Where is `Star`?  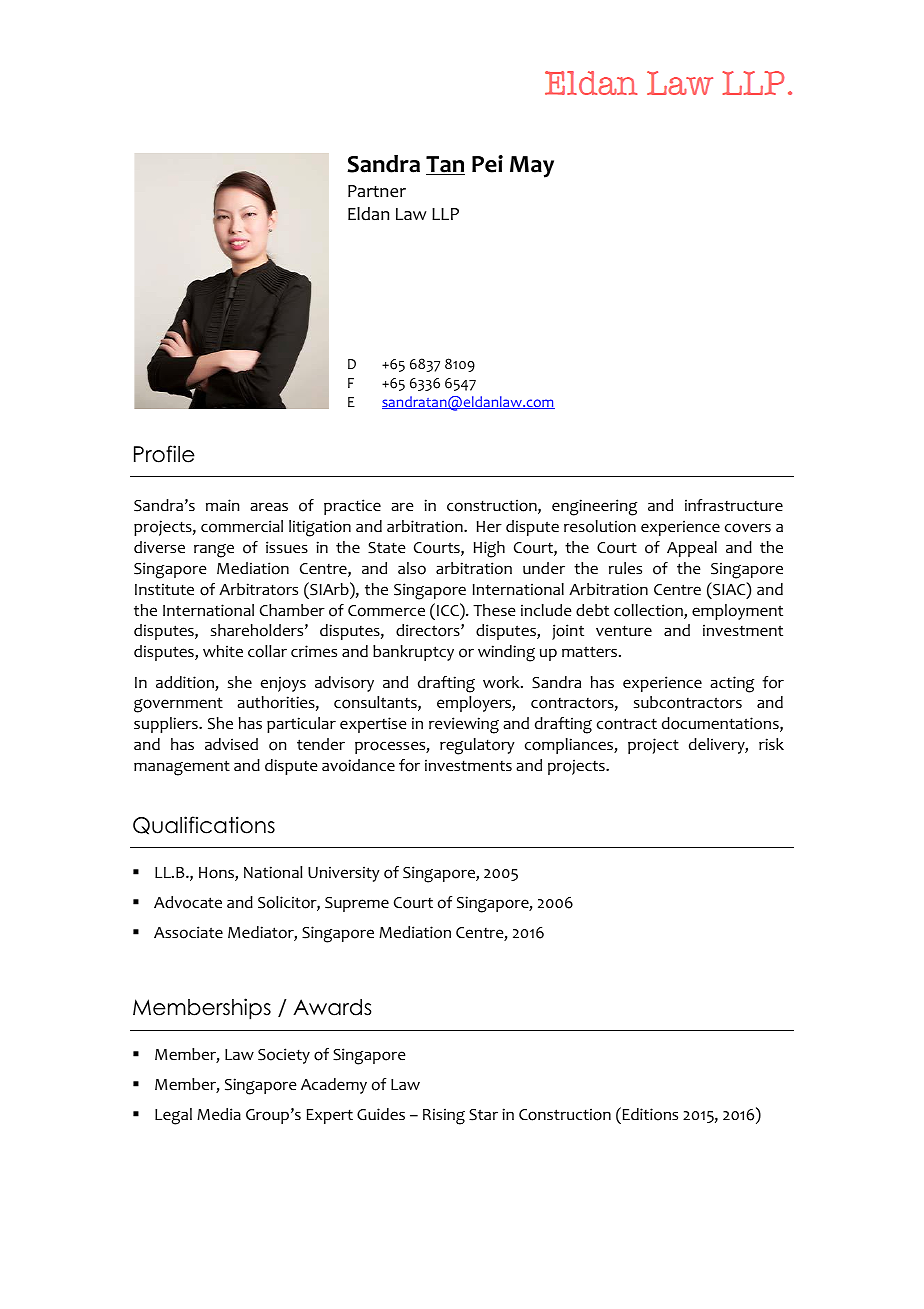
Star is located at coordinates (483, 1115).
